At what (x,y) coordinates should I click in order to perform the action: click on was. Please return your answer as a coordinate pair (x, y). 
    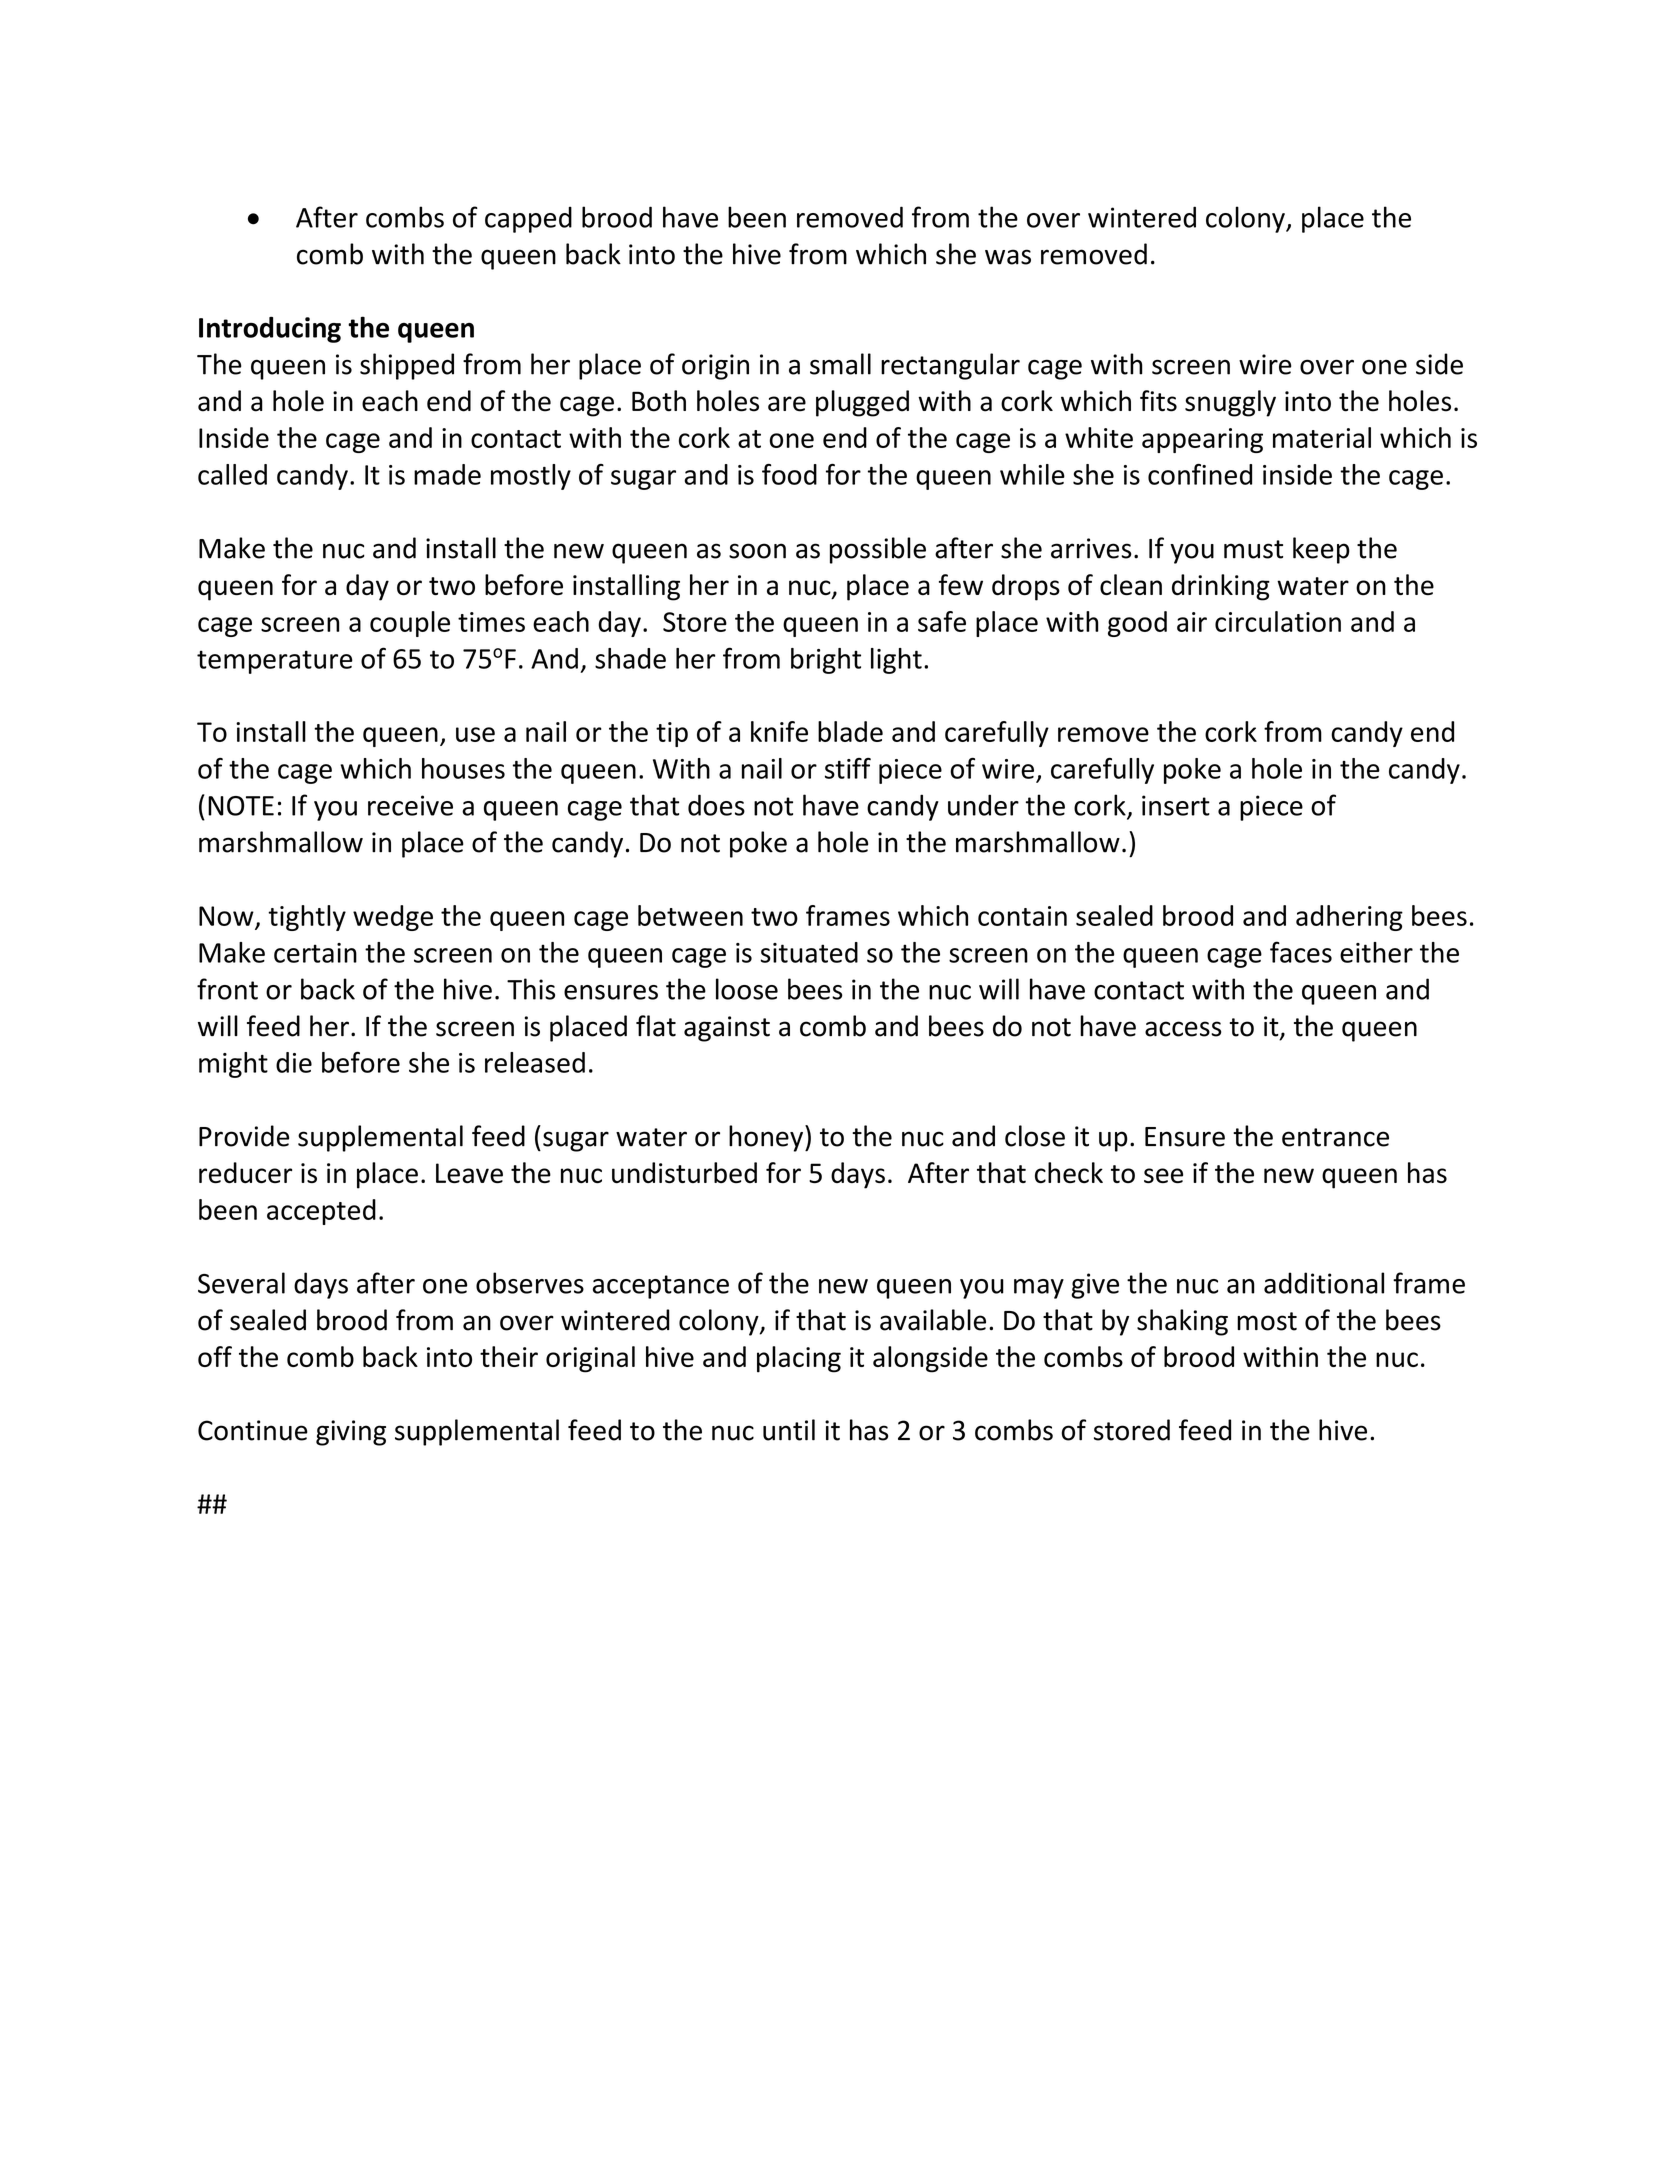
    Looking at the image, I should click on (1008, 257).
